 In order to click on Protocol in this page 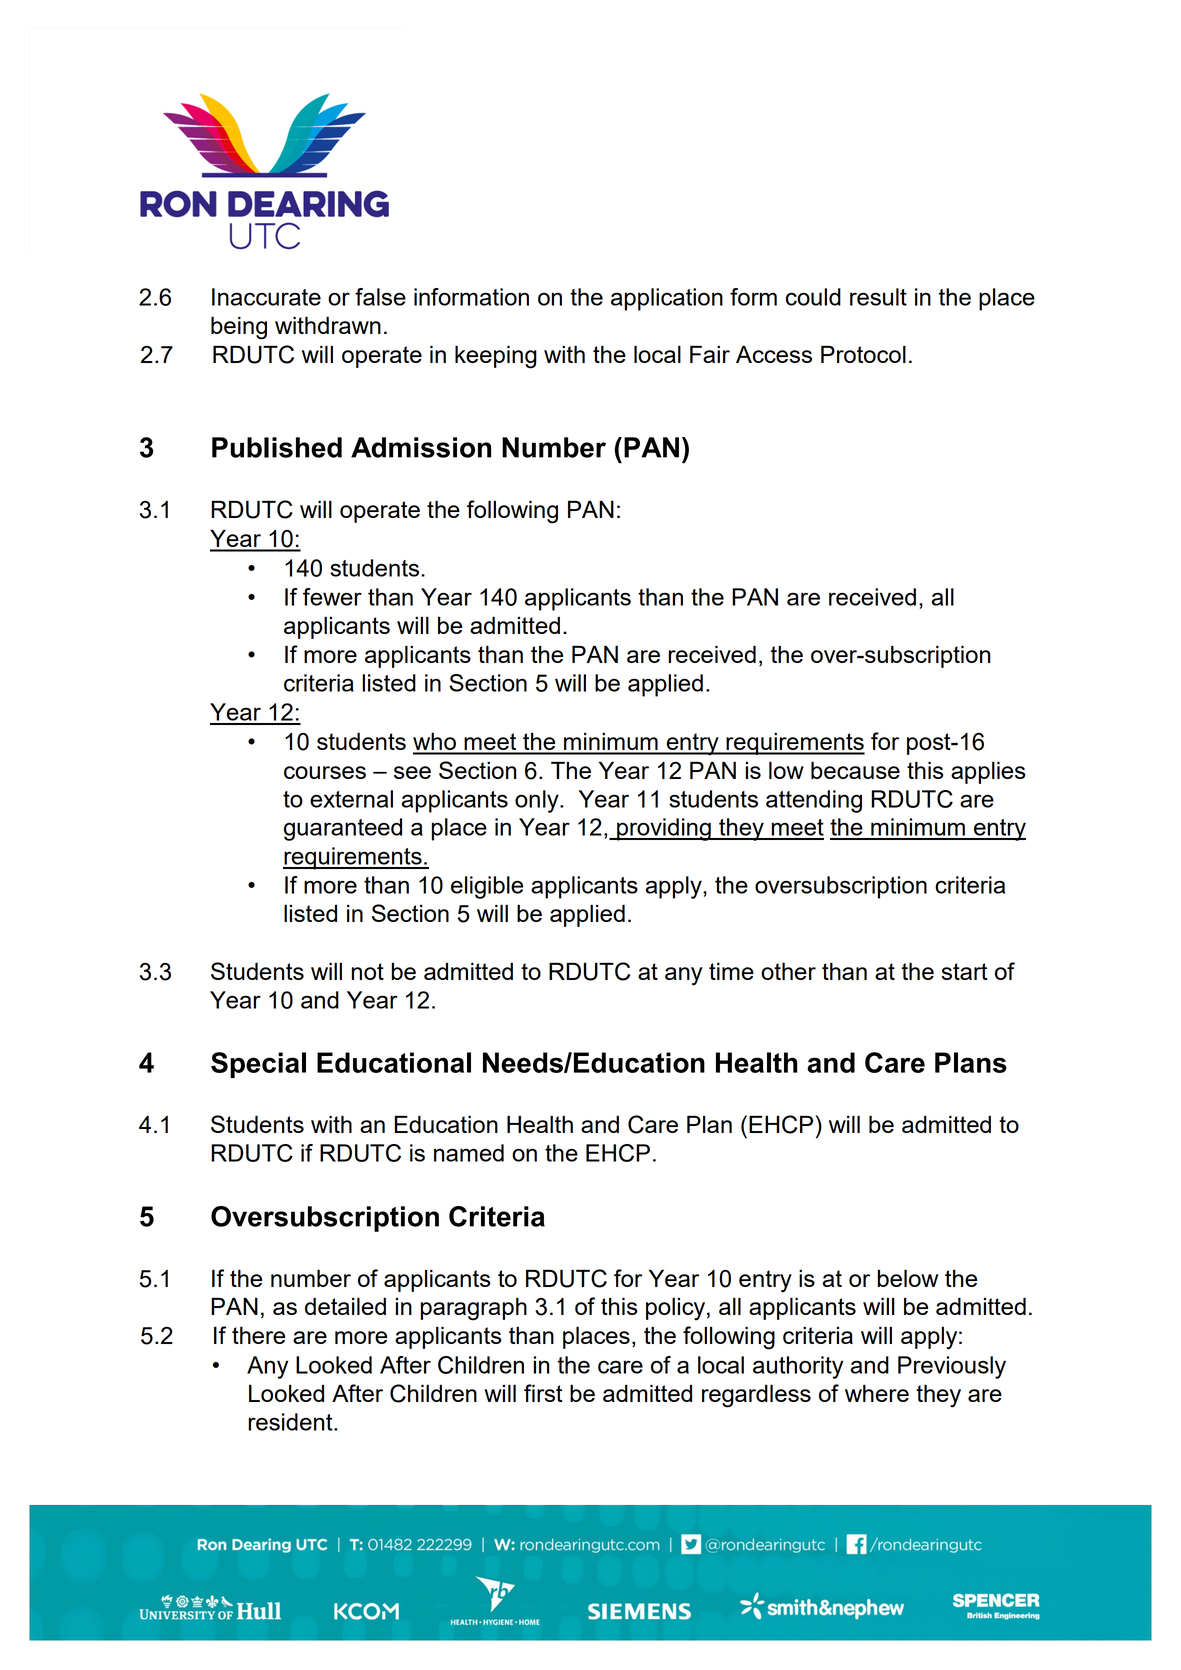, I will do `click(863, 354)`.
